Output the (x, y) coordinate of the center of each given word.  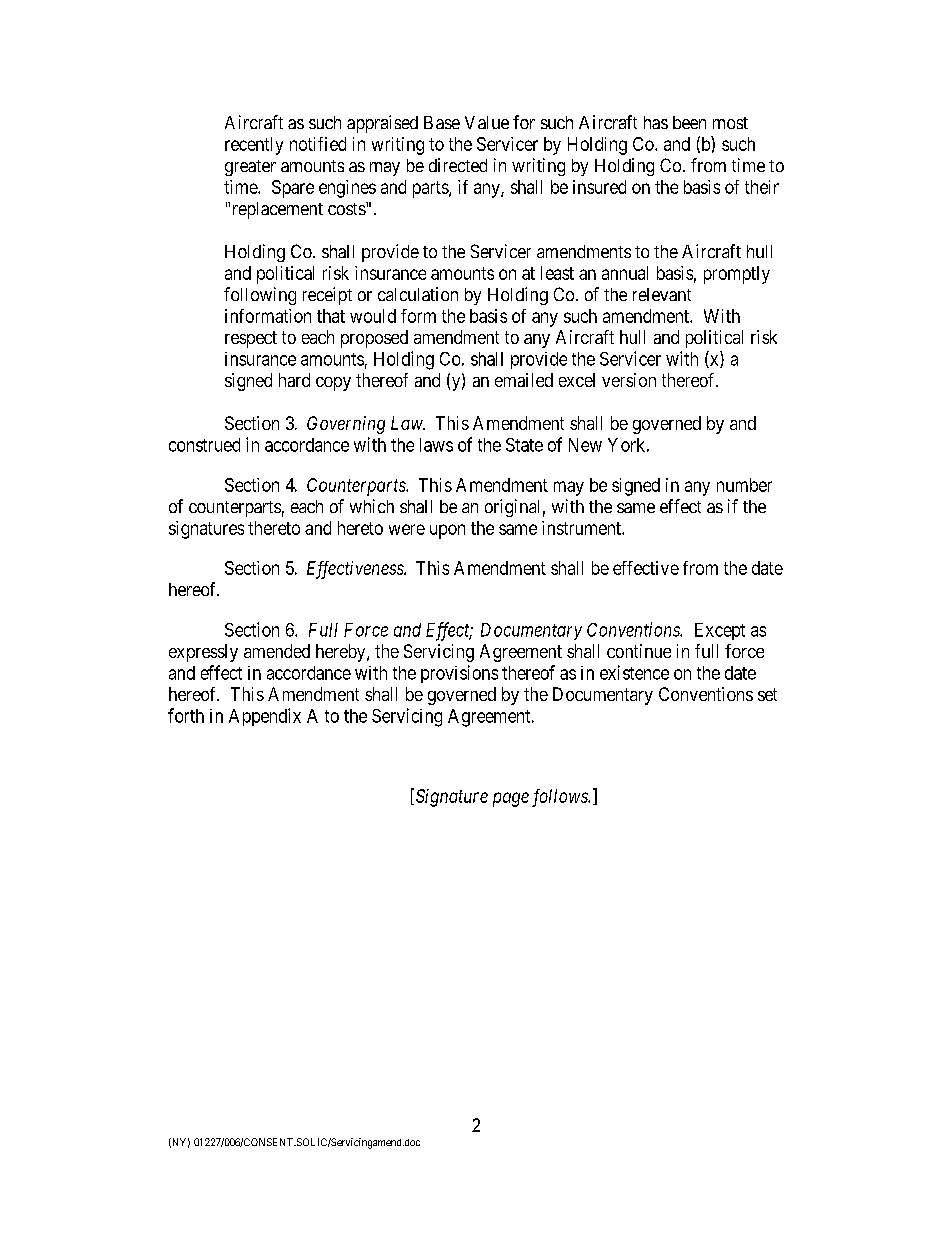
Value (487, 122)
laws (436, 445)
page (511, 799)
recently (254, 146)
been (689, 122)
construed (204, 445)
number (744, 485)
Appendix (265, 717)
